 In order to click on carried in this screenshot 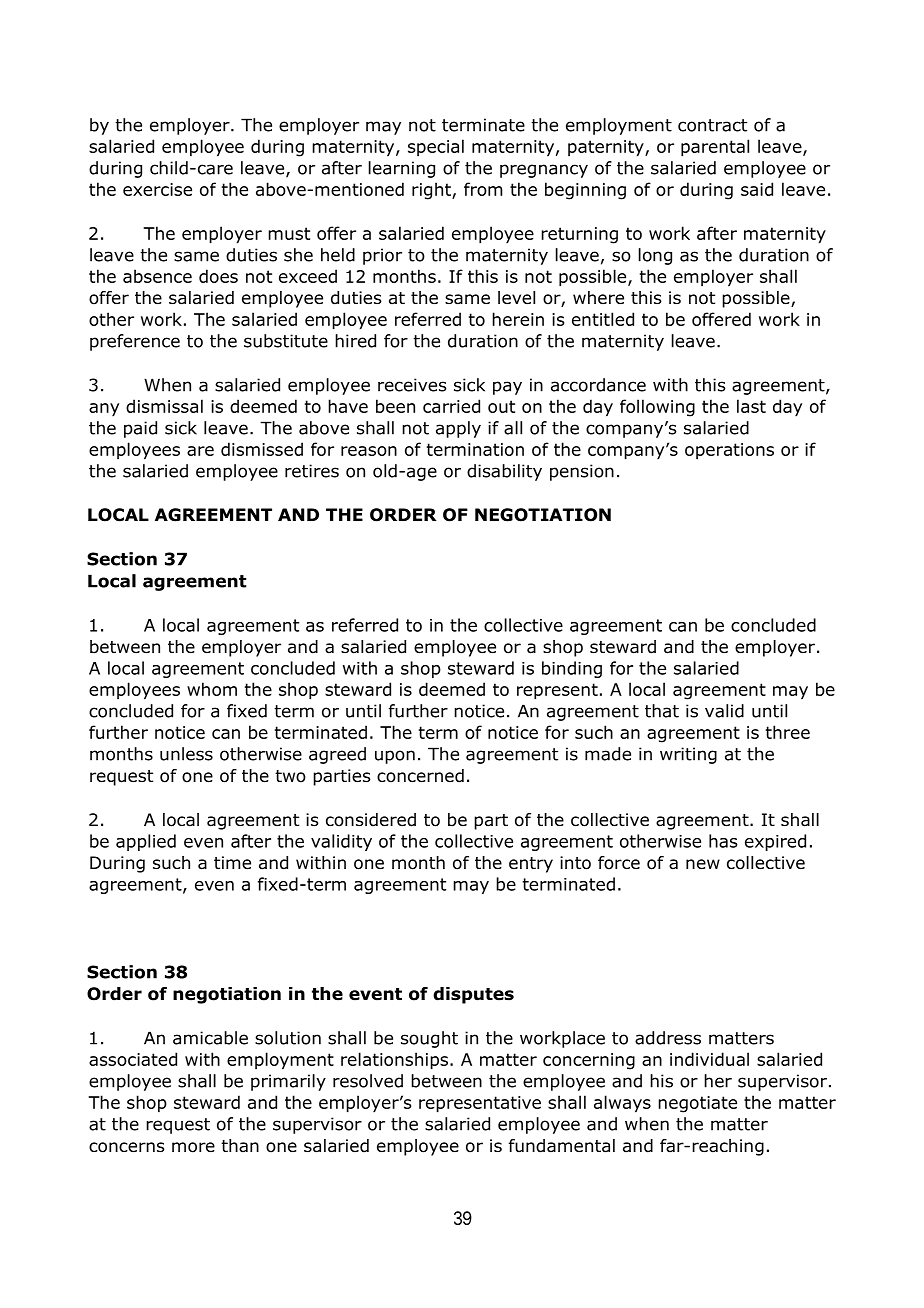, I will do `click(451, 406)`.
